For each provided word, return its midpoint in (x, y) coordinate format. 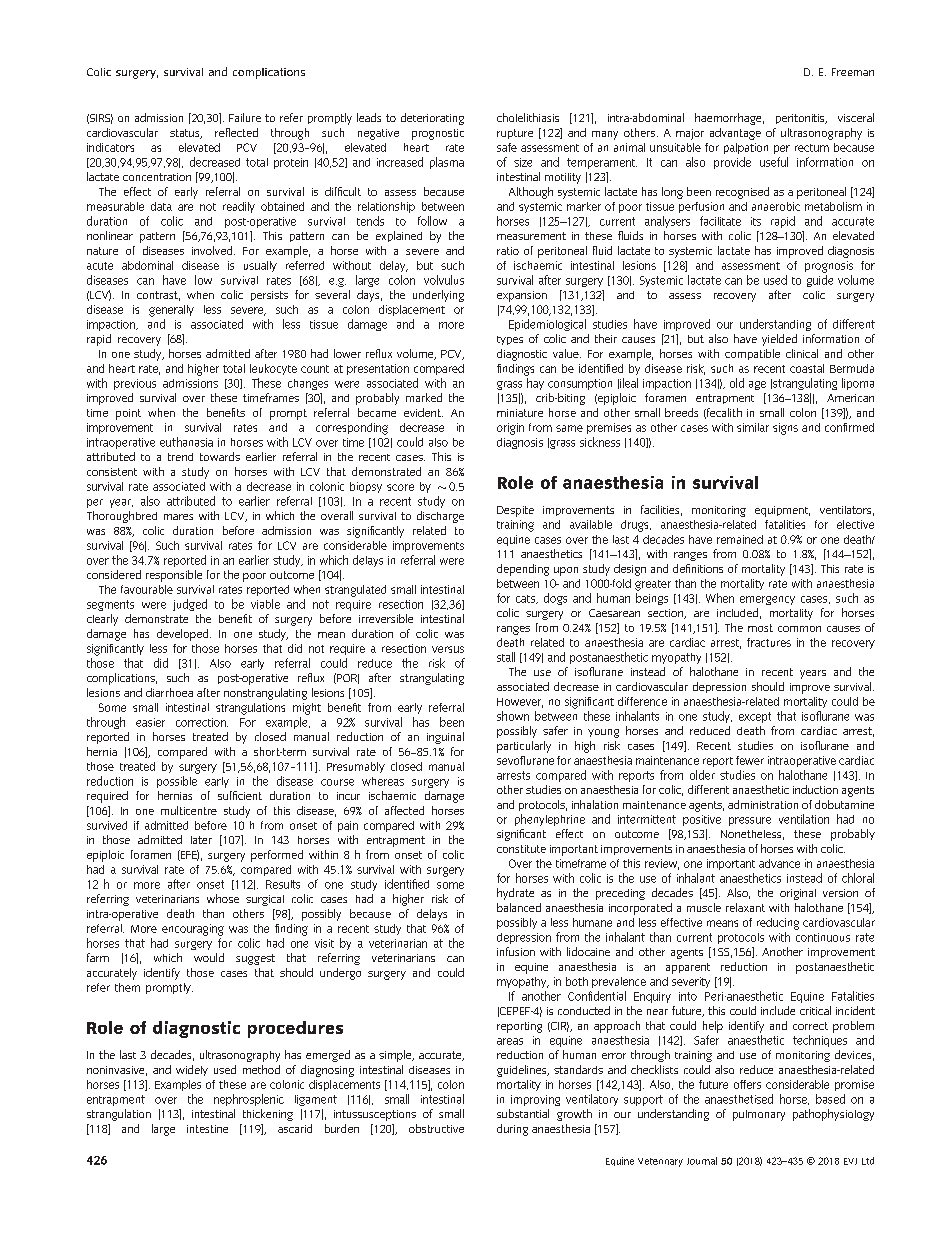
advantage (735, 134)
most (760, 628)
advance (779, 863)
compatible (752, 354)
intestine (207, 1129)
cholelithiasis (528, 117)
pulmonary (759, 1115)
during (512, 1130)
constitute (521, 849)
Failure (245, 117)
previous (135, 384)
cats (527, 599)
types (510, 340)
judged (190, 605)
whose (223, 898)
